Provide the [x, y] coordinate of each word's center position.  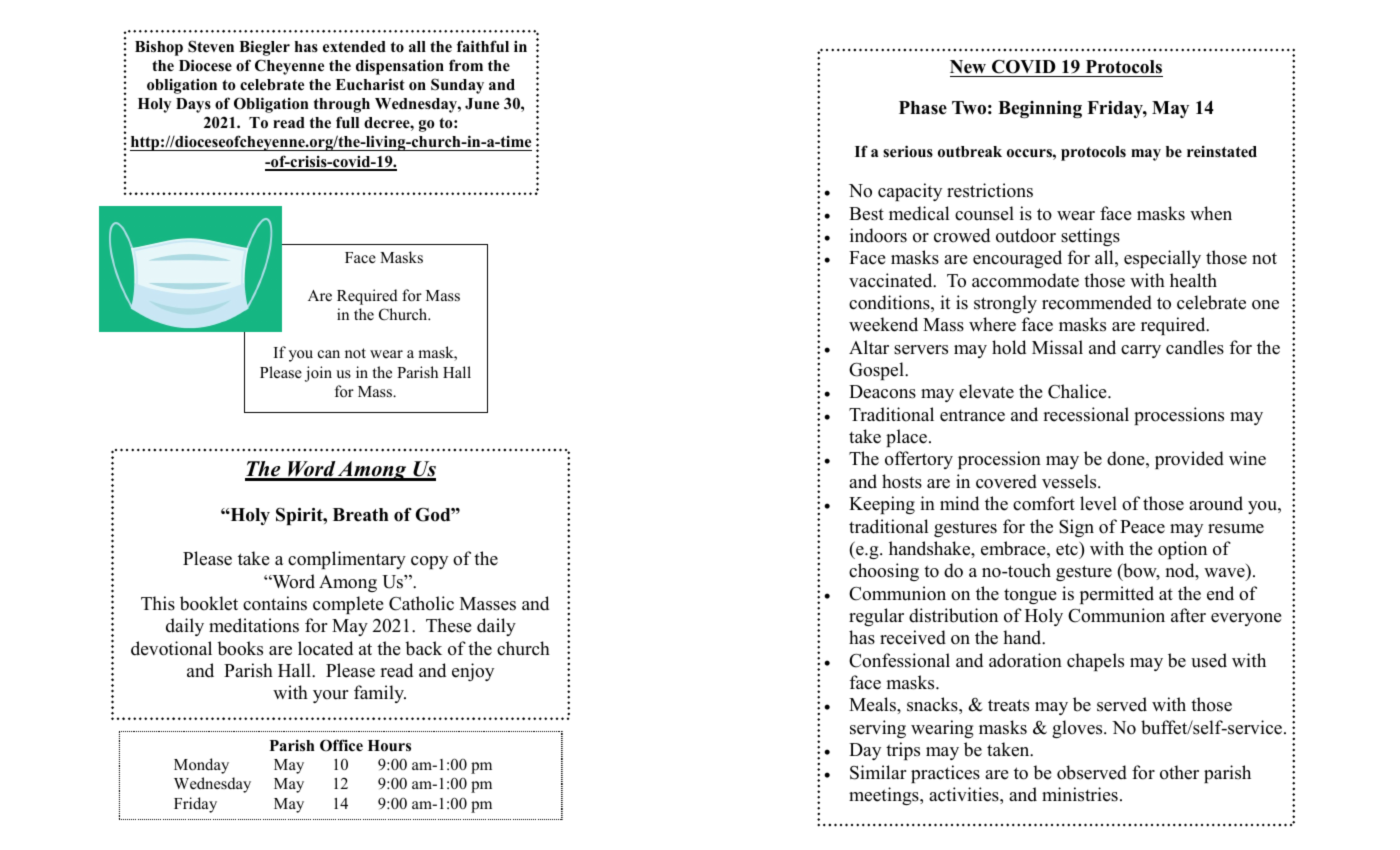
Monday [201, 766]
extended [354, 47]
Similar [878, 772]
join [318, 374]
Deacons [882, 392]
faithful [483, 46]
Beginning [1040, 109]
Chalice [1078, 391]
